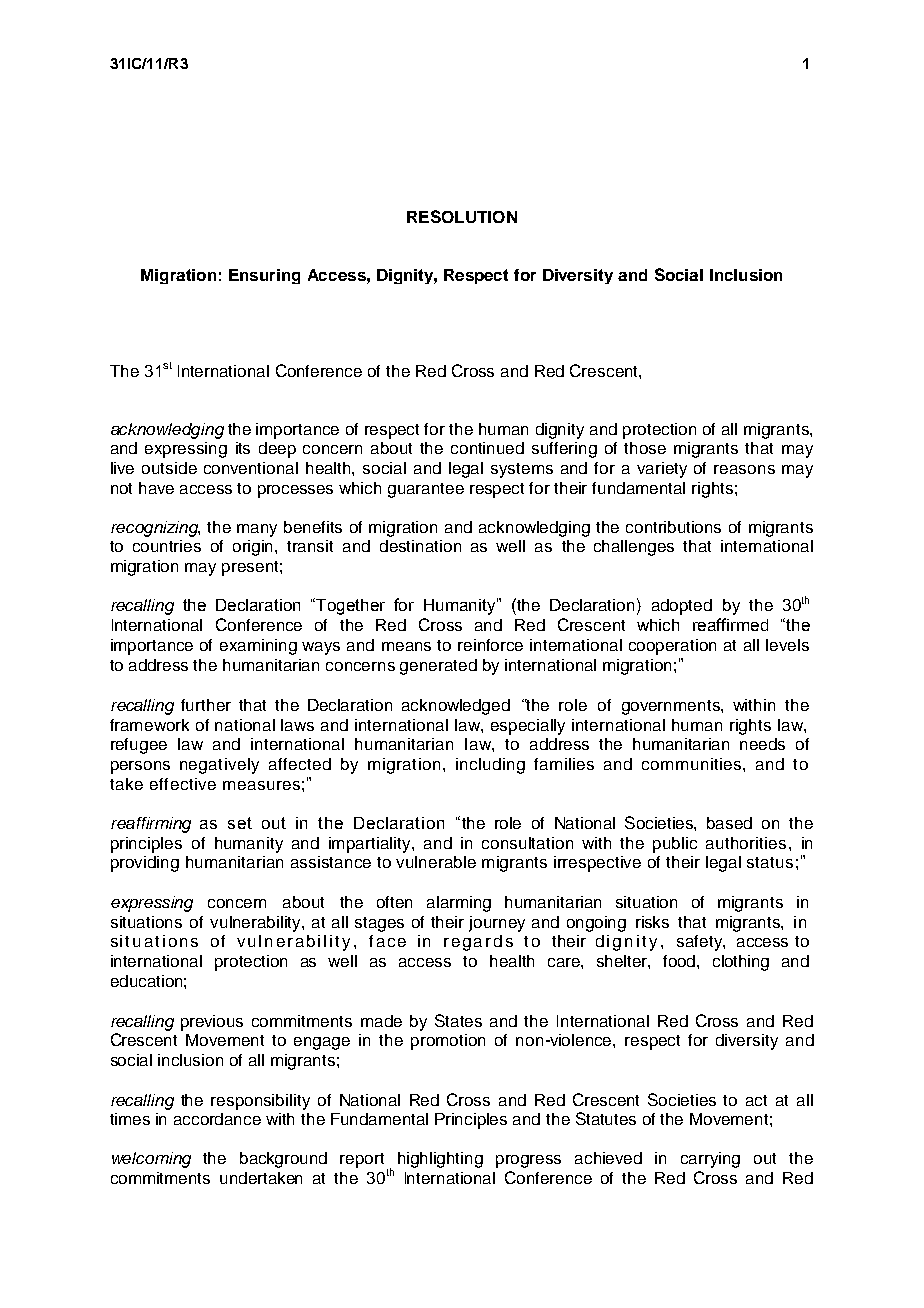  What do you see at coordinates (459, 904) in the document?
I see `alarming` at bounding box center [459, 904].
